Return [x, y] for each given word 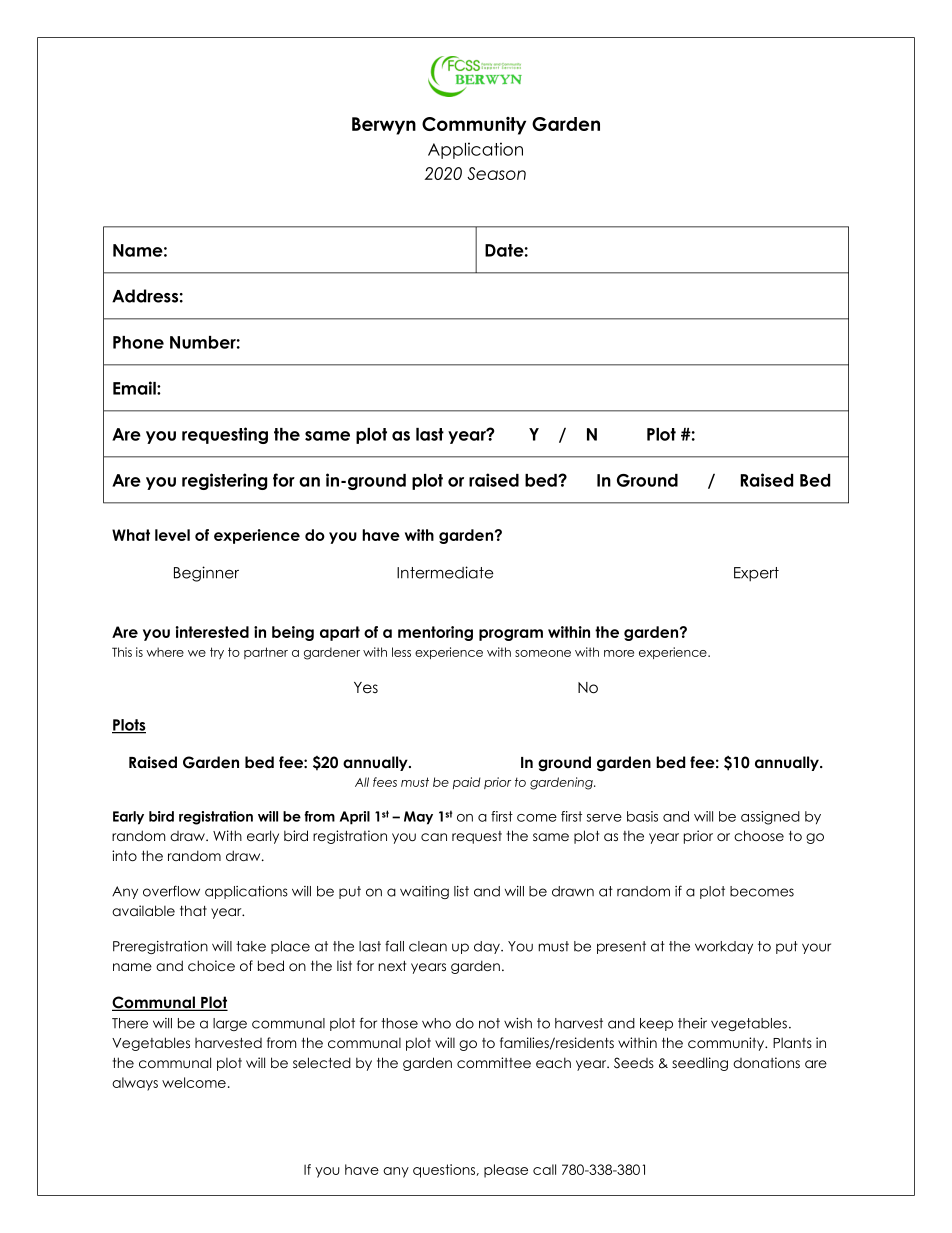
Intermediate [445, 572]
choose [759, 835]
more [619, 653]
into [124, 855]
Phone [138, 342]
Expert [756, 574]
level [172, 535]
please [506, 1171]
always [135, 1084]
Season [496, 173]
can [434, 837]
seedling [700, 1064]
